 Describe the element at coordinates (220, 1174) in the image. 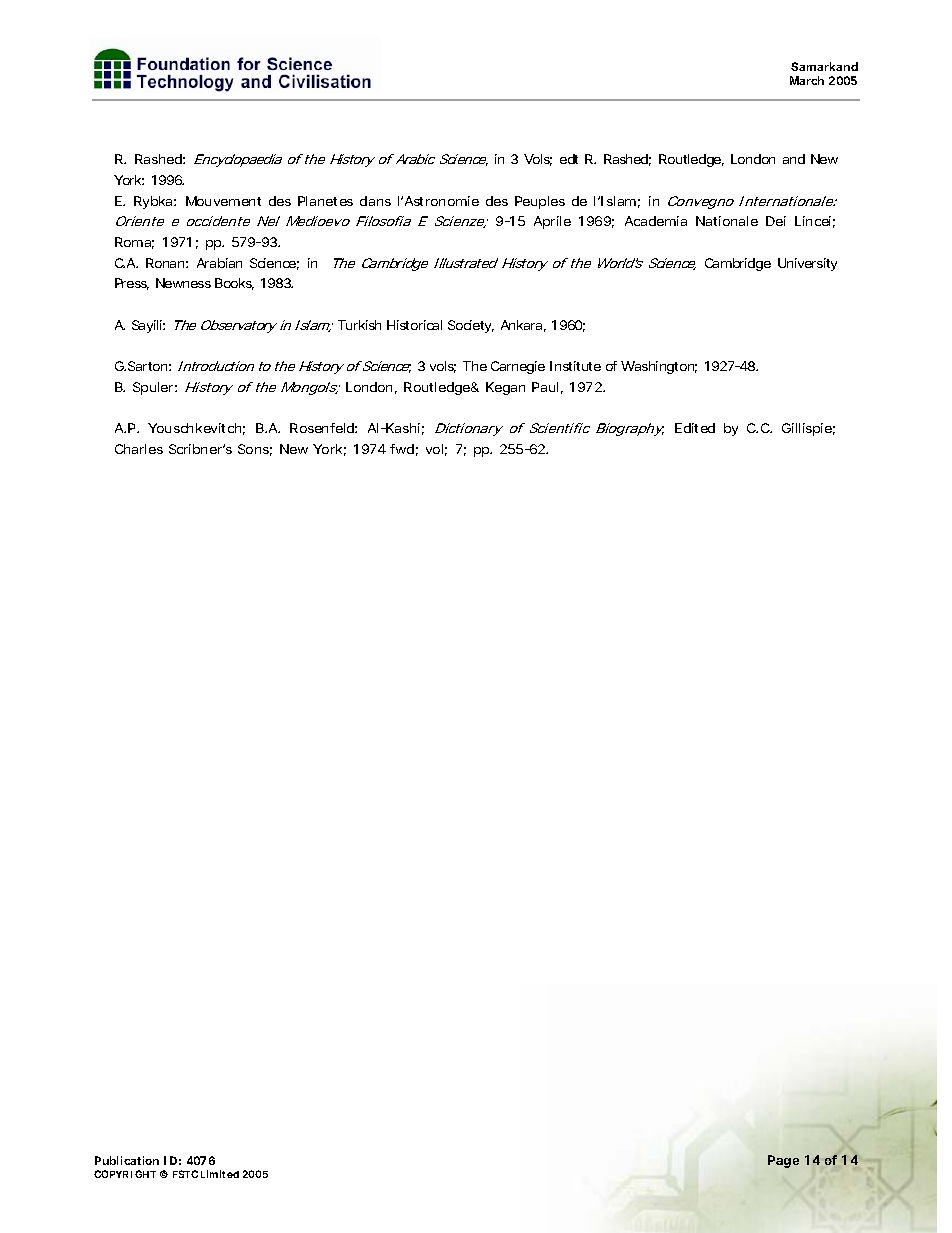

I see `Limited` at that location.
